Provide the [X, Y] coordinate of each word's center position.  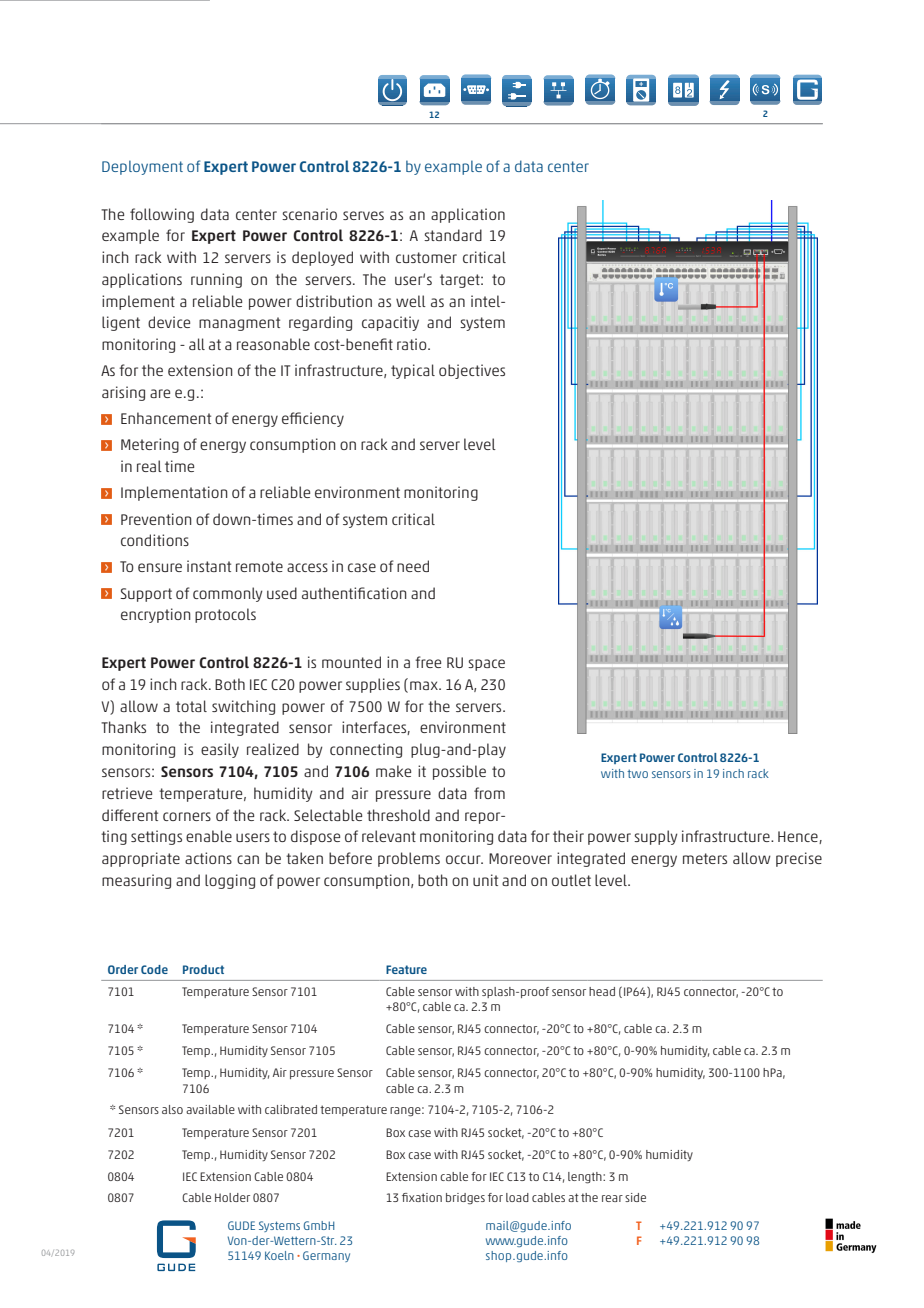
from [489, 793]
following [162, 215]
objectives [472, 371]
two [637, 774]
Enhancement [166, 418]
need [413, 566]
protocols [225, 615]
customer [426, 257]
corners [187, 816]
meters [705, 858]
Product [203, 969]
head [602, 991]
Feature [406, 969]
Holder [232, 1197]
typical [413, 371]
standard [453, 235]
